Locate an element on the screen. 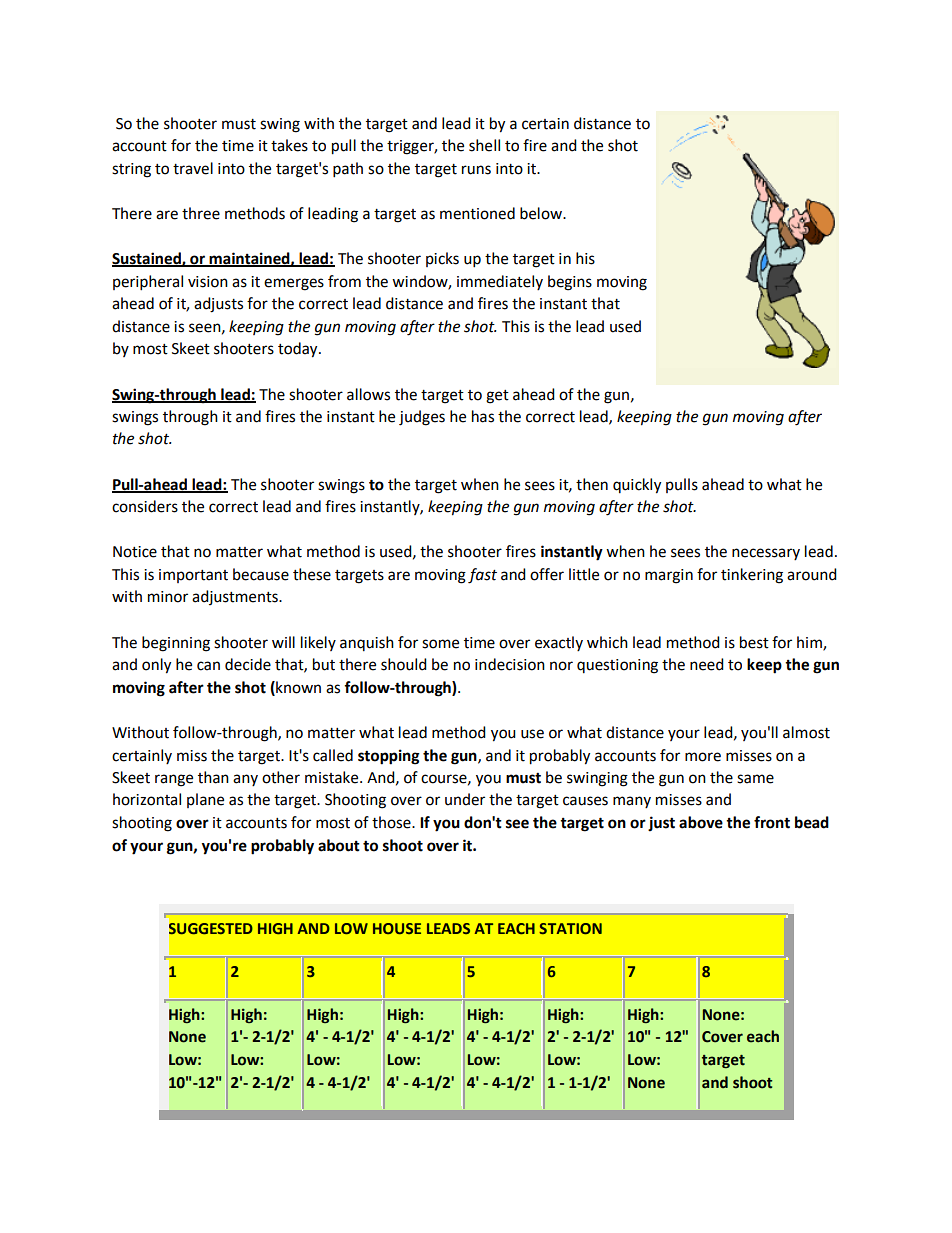 The width and height of the screenshot is (952, 1233). necessary is located at coordinates (766, 554).
